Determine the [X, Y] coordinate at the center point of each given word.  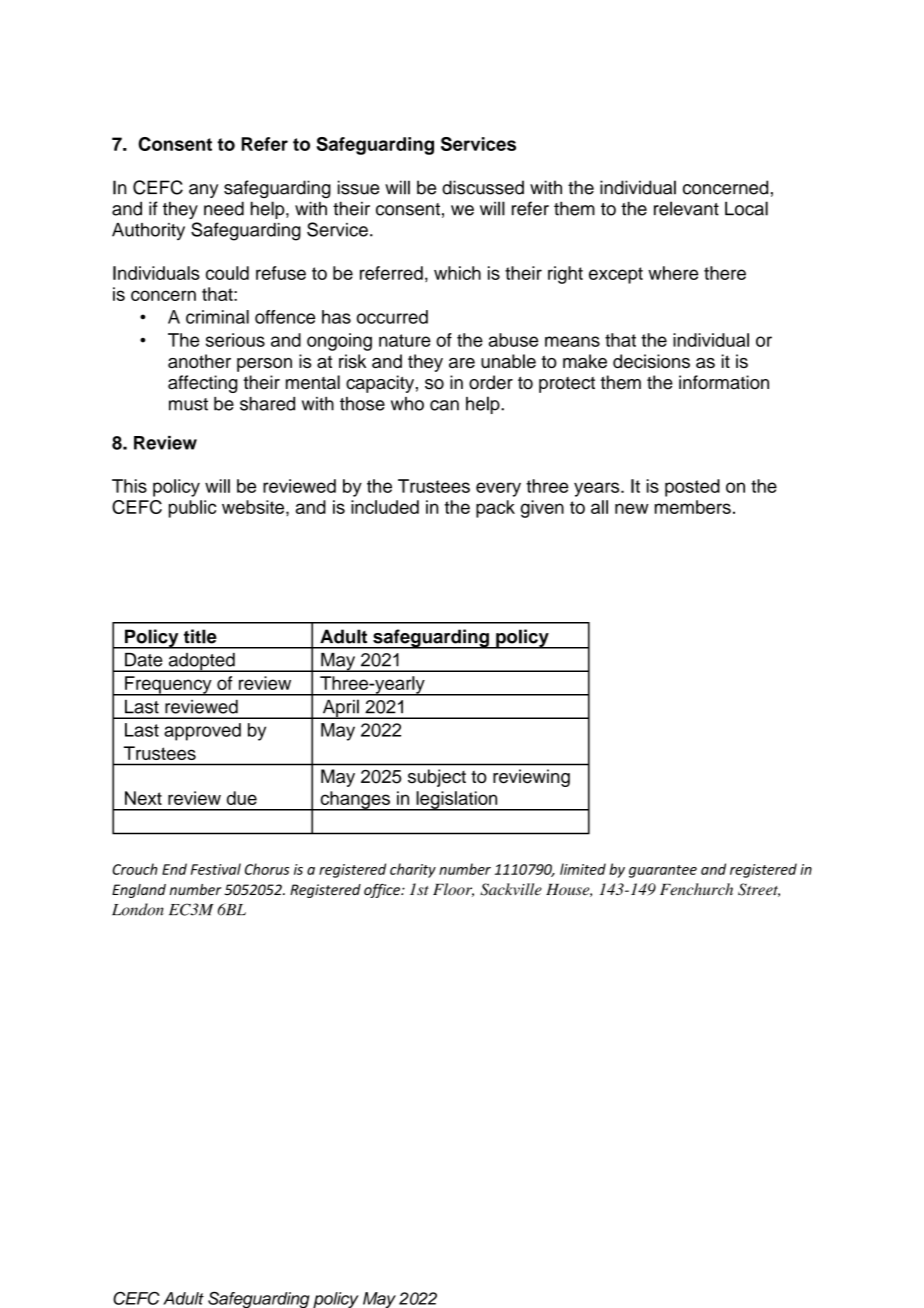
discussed [483, 187]
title [200, 636]
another [199, 361]
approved [202, 732]
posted [692, 488]
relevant [686, 208]
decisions [651, 361]
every [498, 489]
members [693, 507]
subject [437, 778]
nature [405, 340]
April [340, 709]
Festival [216, 869]
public [192, 509]
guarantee [663, 871]
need [224, 208]
